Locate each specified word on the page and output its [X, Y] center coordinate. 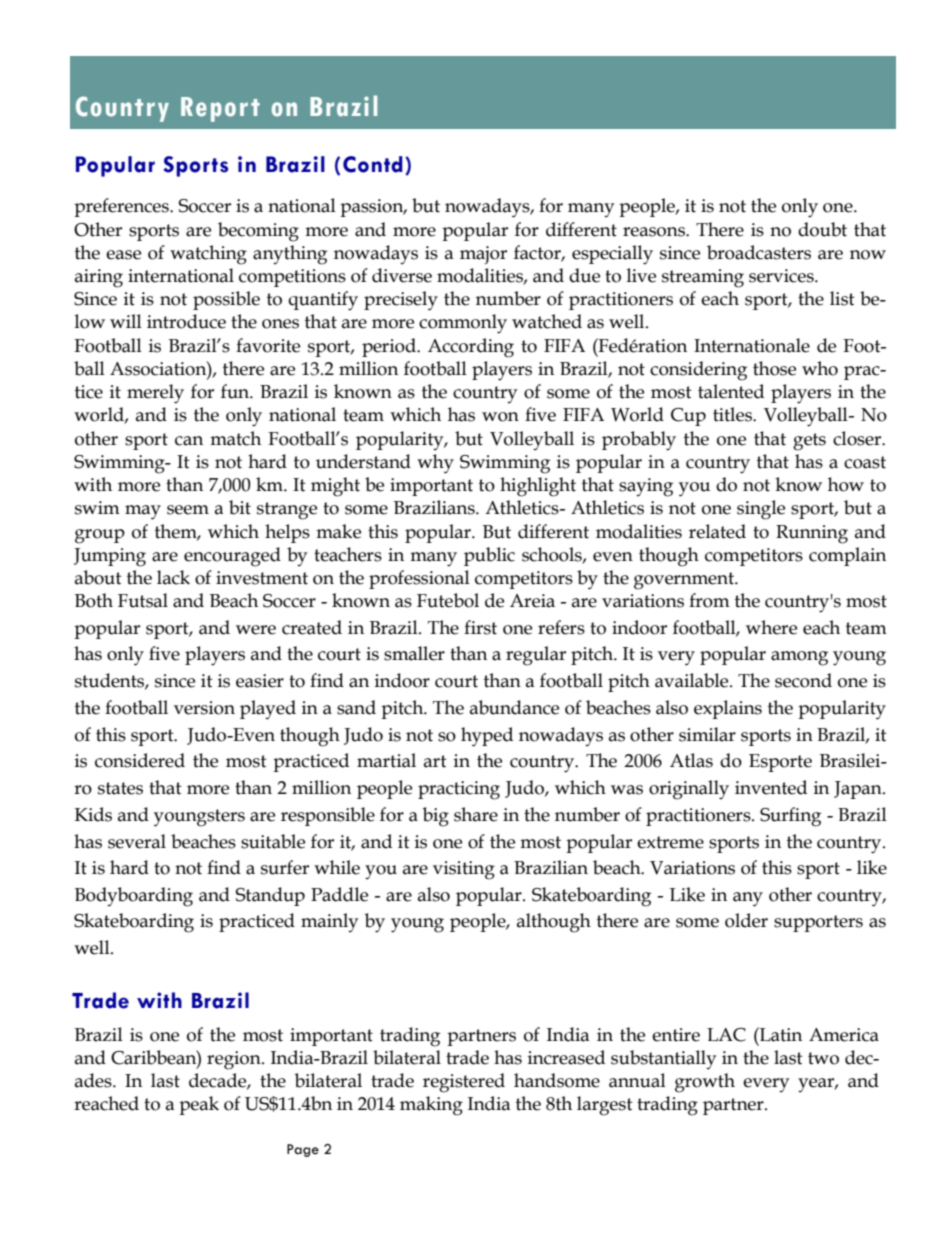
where [771, 627]
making [431, 1106]
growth [705, 1083]
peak [199, 1105]
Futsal [143, 600]
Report [220, 109]
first [480, 627]
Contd [373, 164]
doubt [822, 229]
